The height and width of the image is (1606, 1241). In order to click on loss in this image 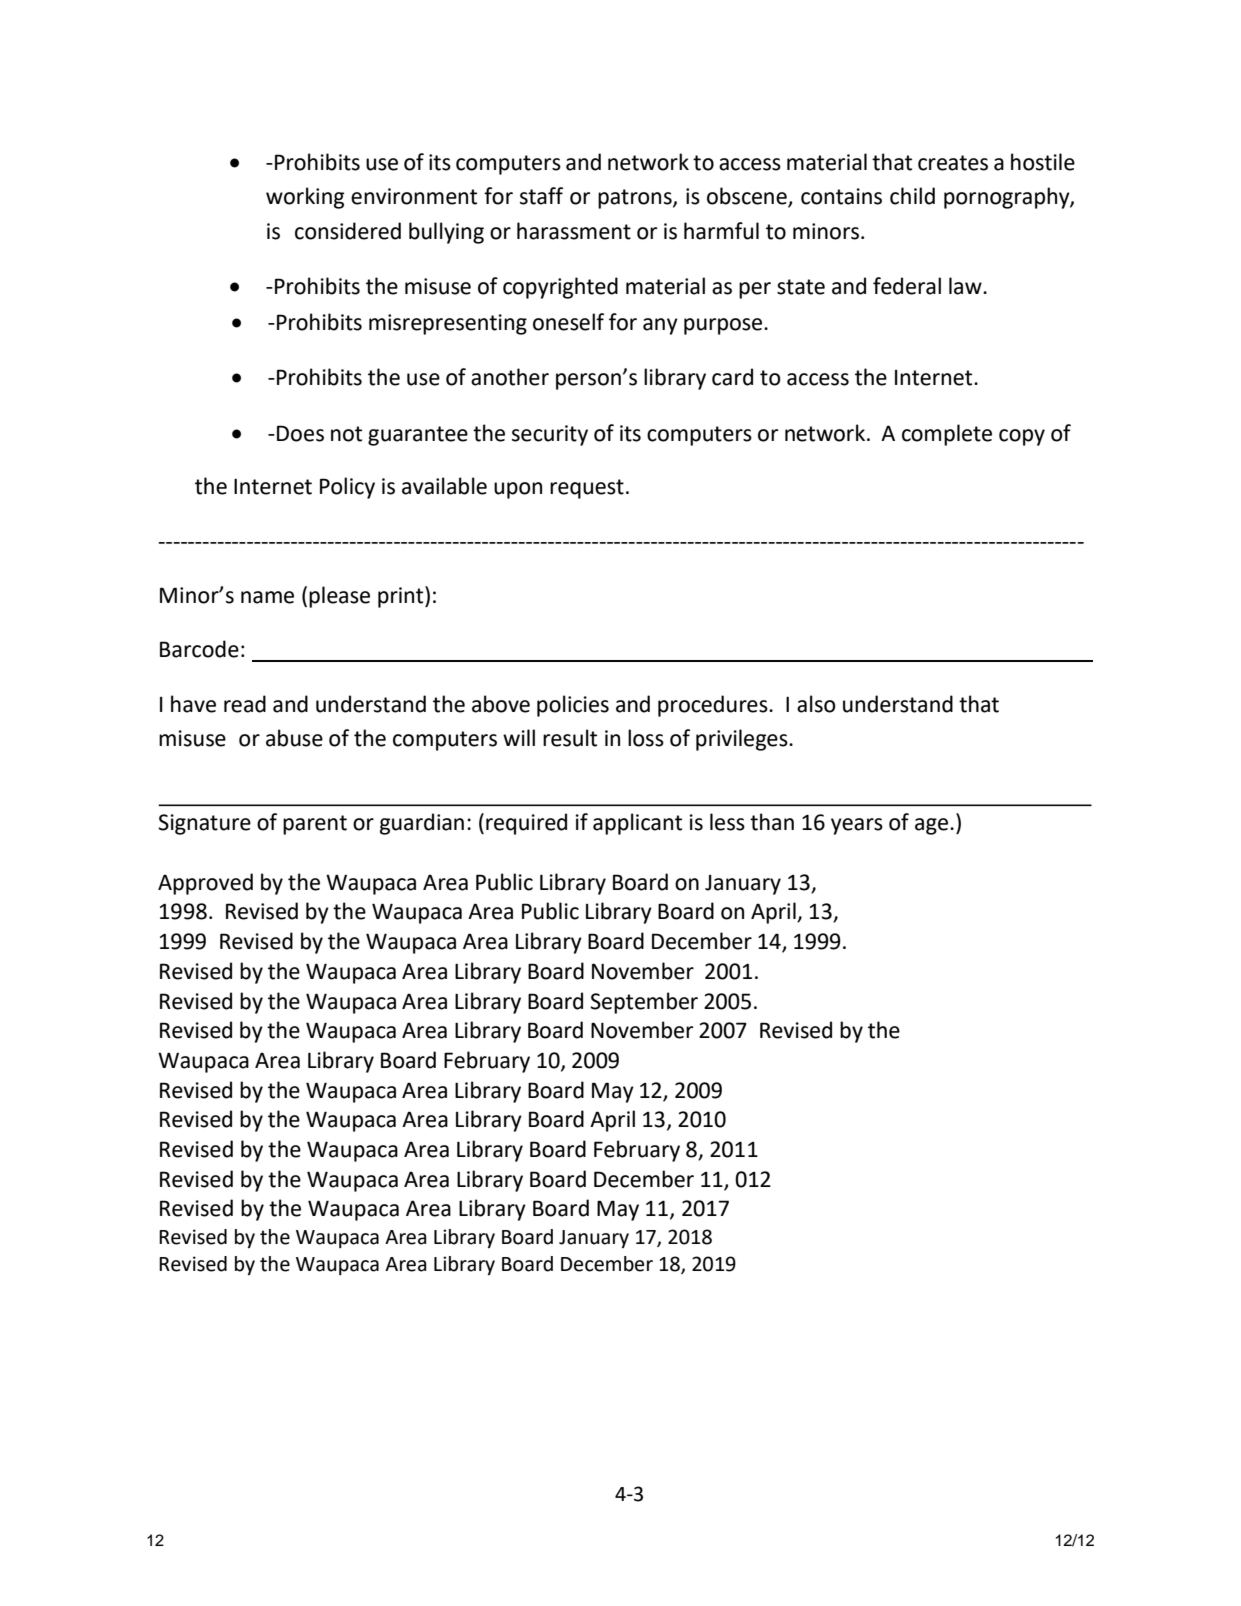, I will do `click(646, 738)`.
